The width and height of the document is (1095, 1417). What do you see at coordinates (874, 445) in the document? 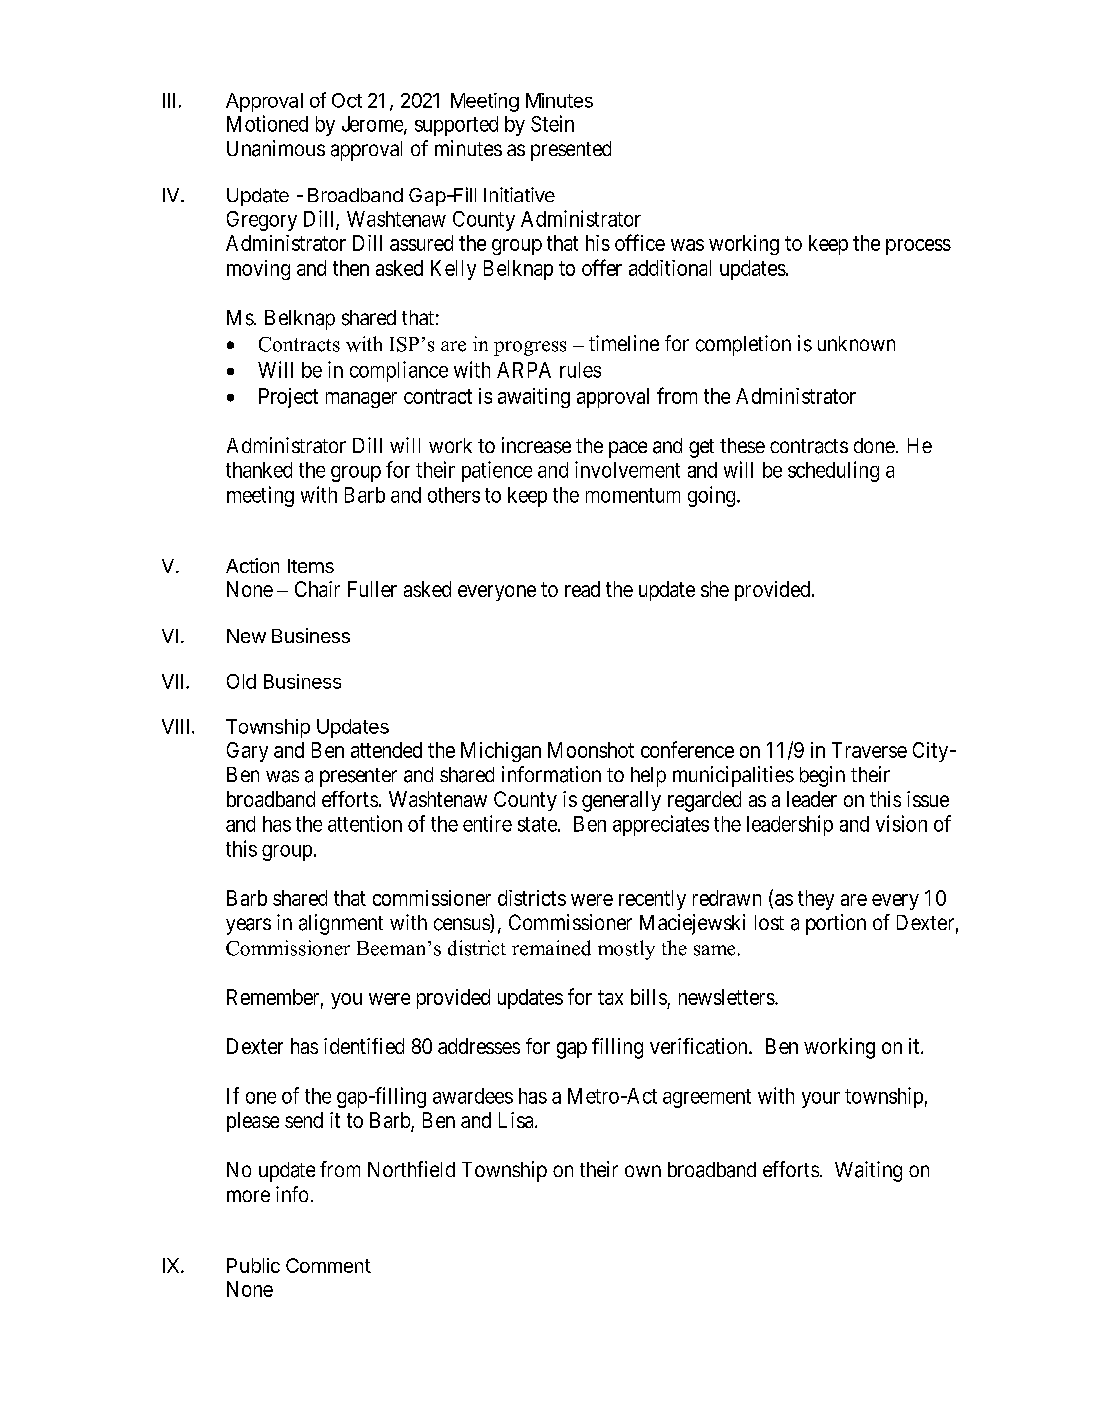
I see `done` at bounding box center [874, 445].
